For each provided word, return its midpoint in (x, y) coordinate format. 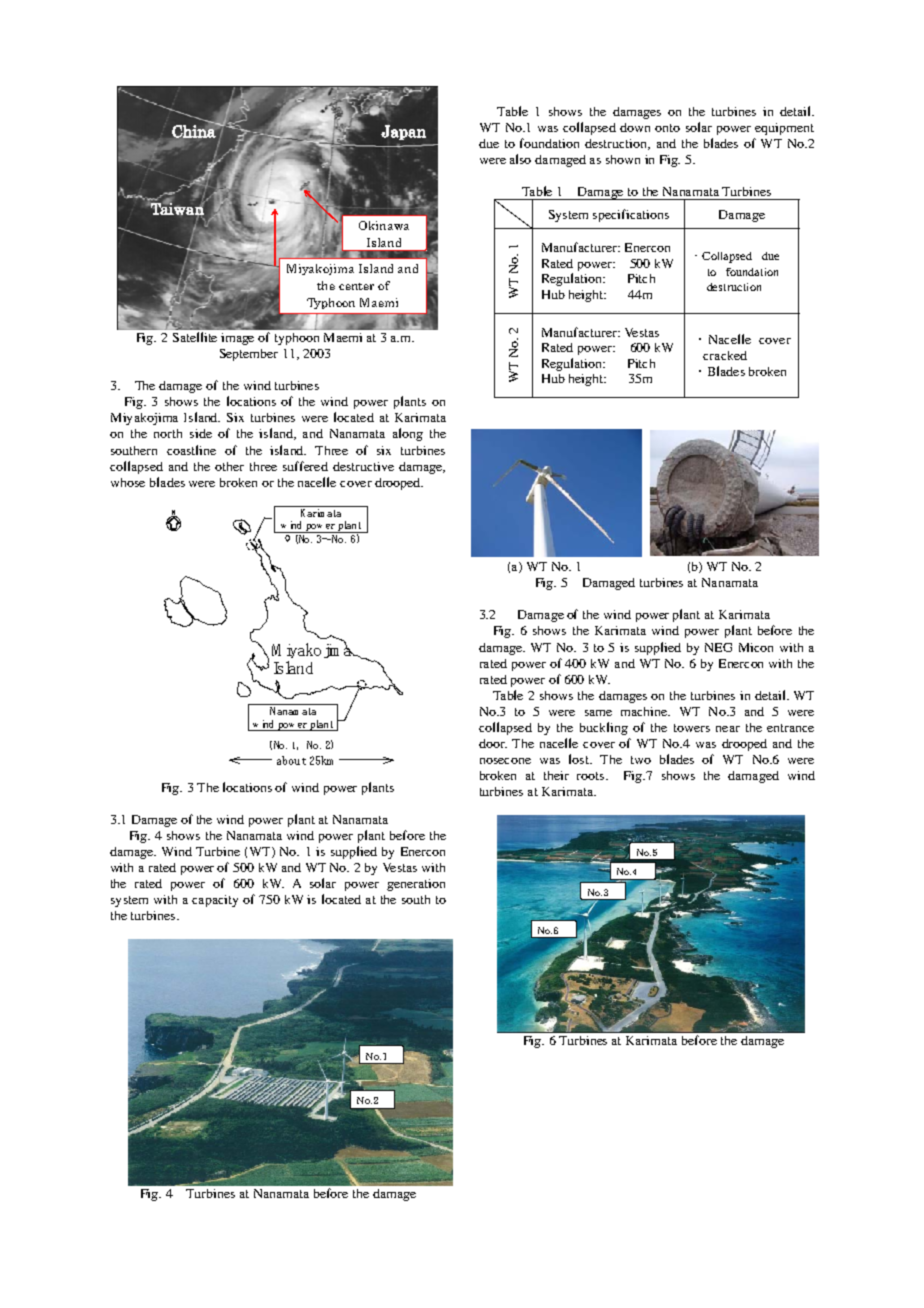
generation (416, 885)
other (229, 466)
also (520, 159)
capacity (215, 901)
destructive (363, 466)
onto (667, 128)
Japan (403, 132)
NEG (718, 647)
